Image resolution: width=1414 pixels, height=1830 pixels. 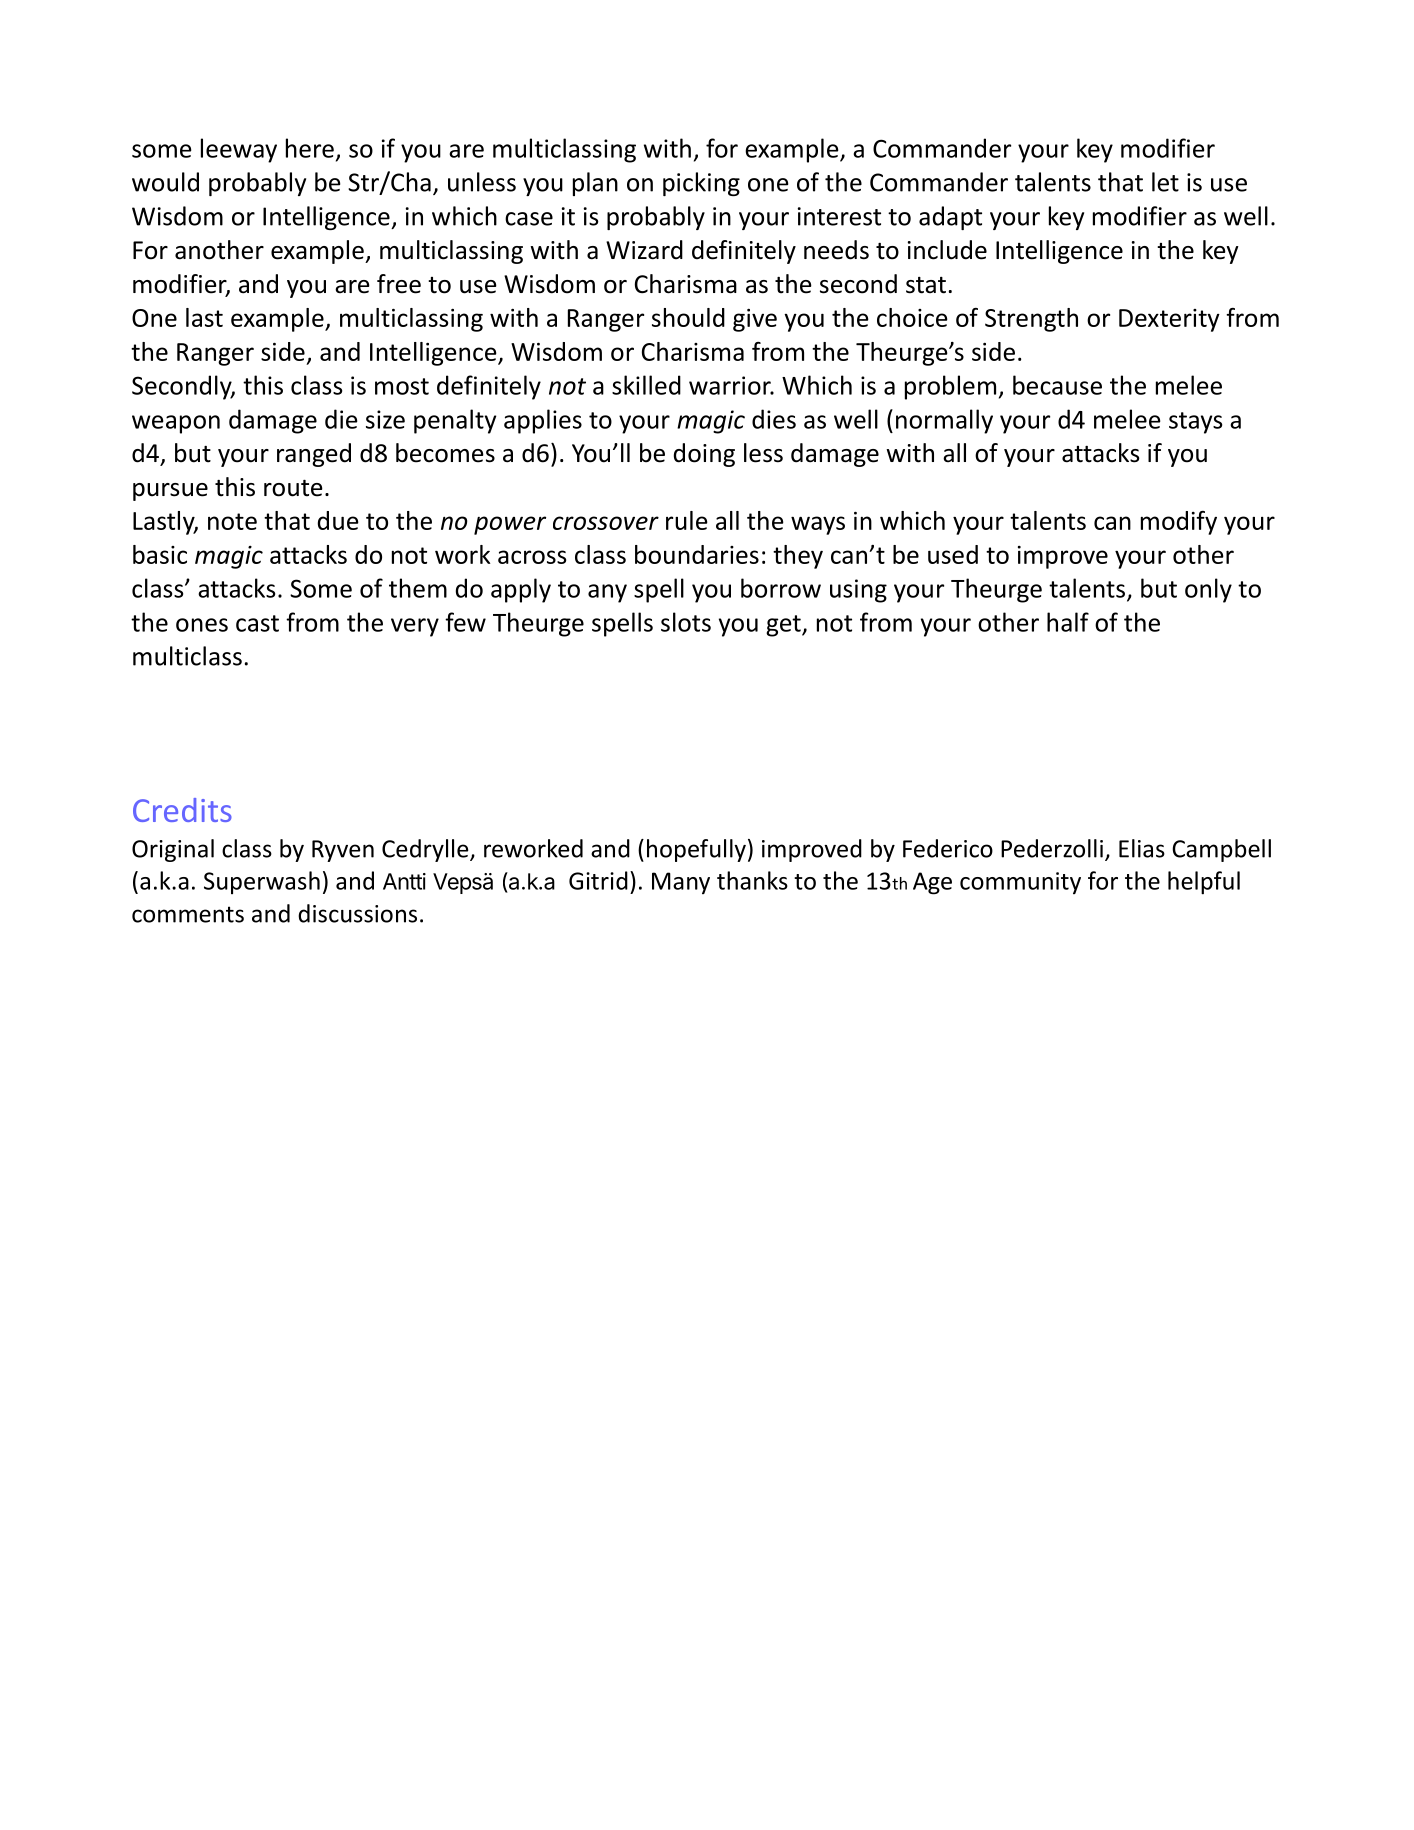 What do you see at coordinates (357, 913) in the screenshot?
I see `discussions` at bounding box center [357, 913].
